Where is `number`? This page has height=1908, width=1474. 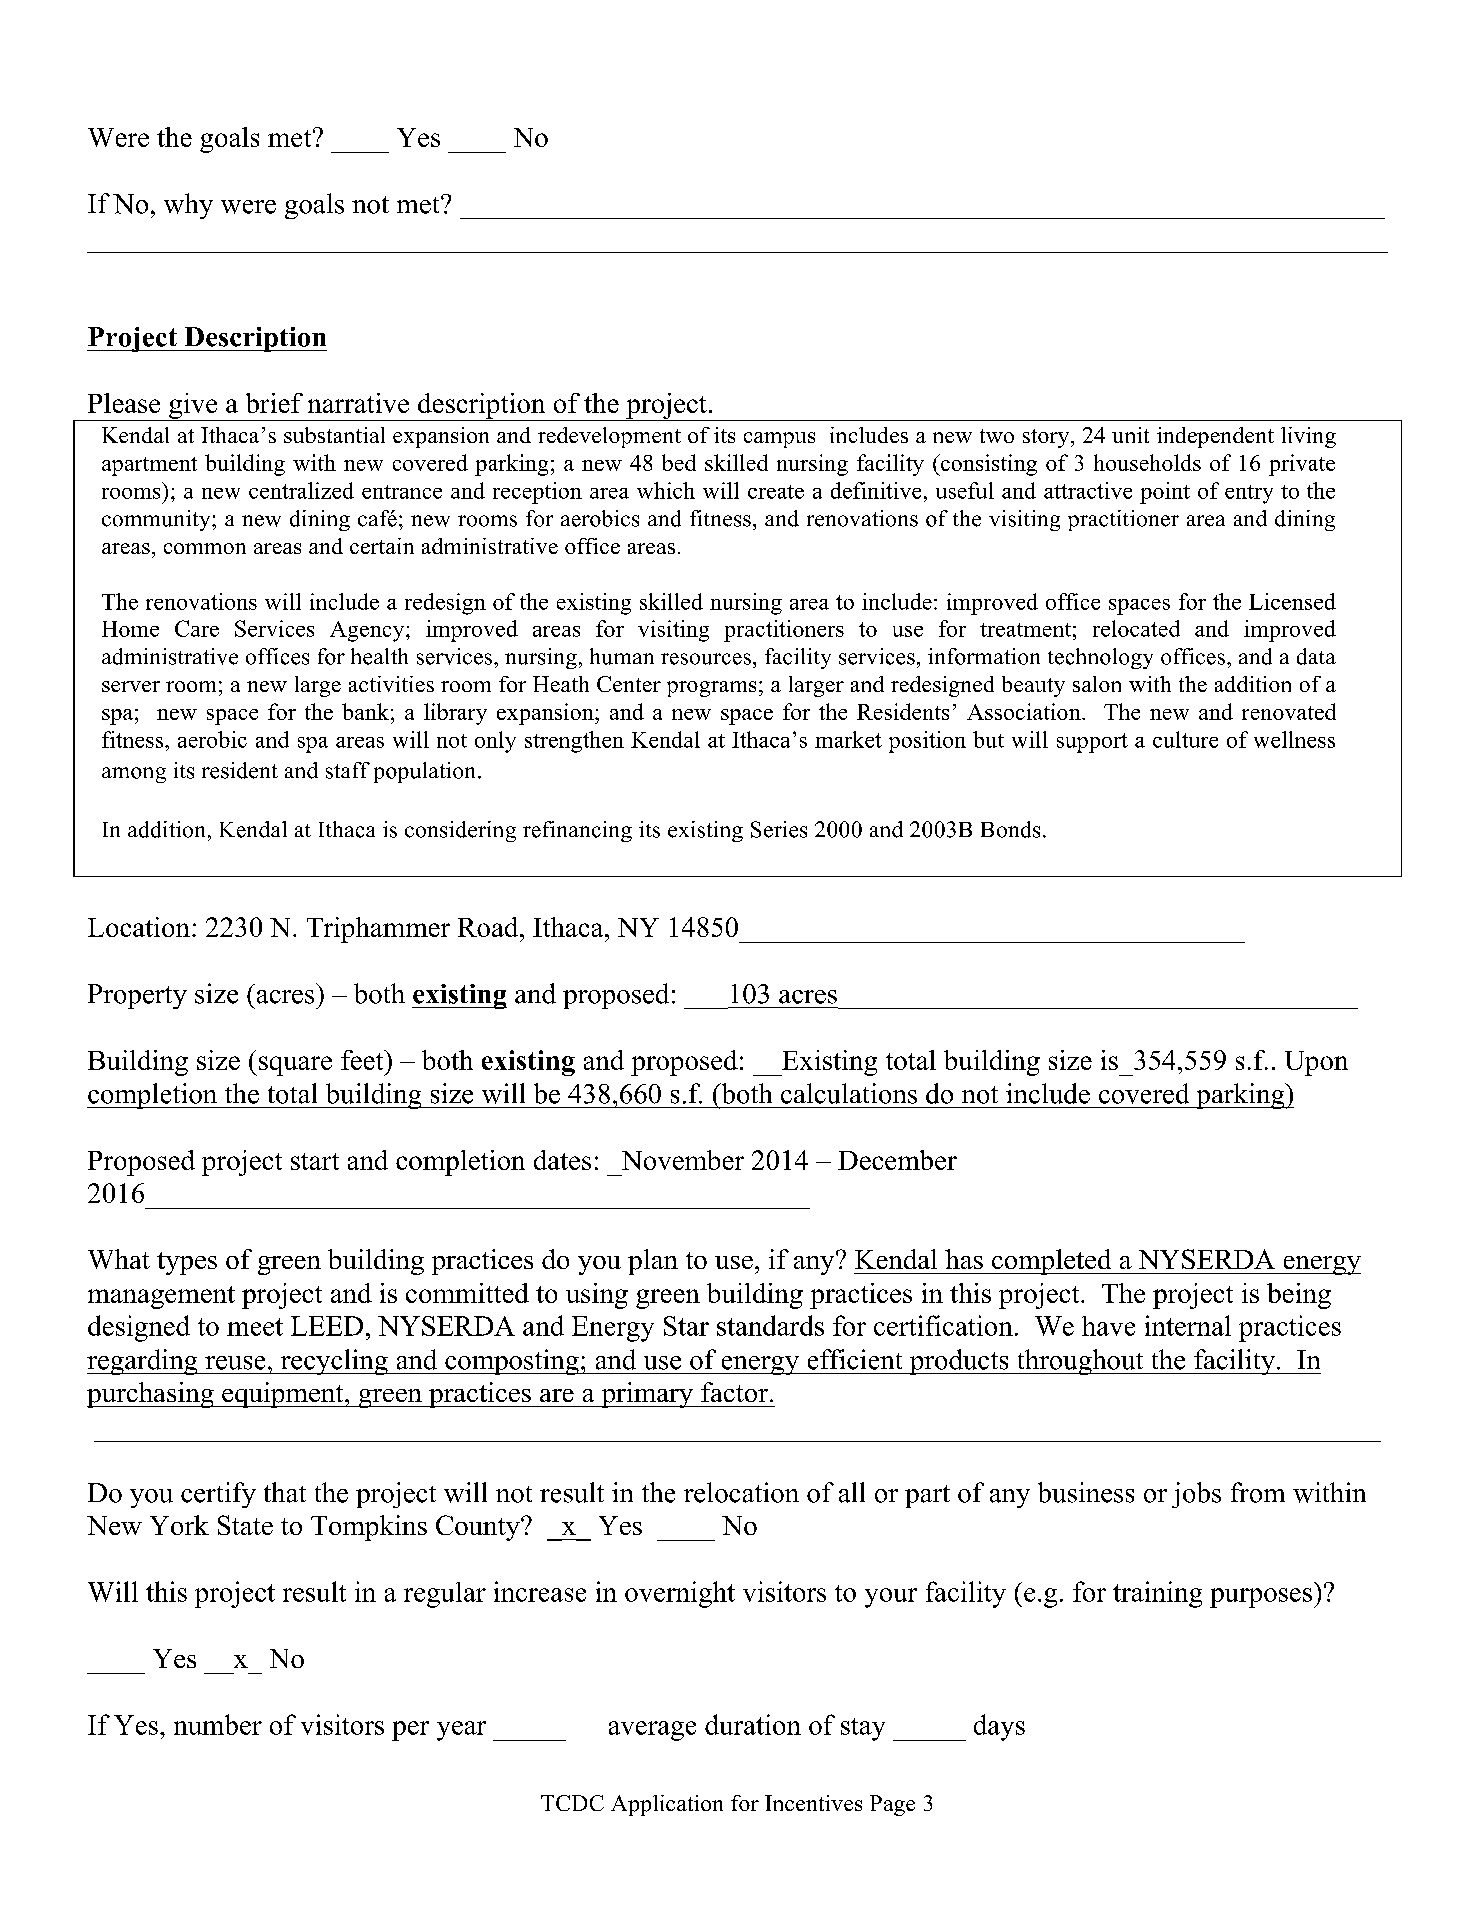
number is located at coordinates (218, 1724).
